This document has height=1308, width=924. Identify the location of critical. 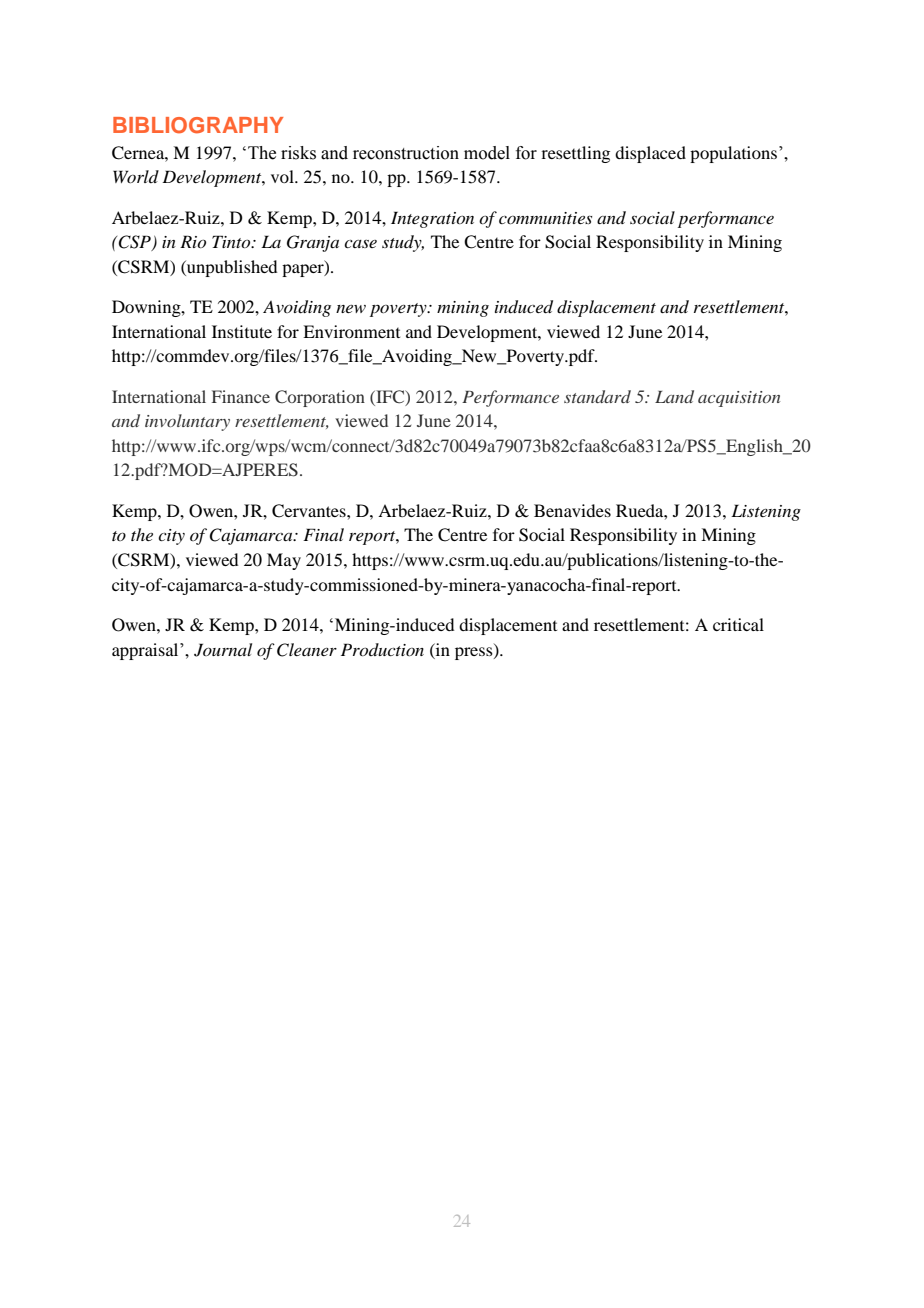
(738, 624).
